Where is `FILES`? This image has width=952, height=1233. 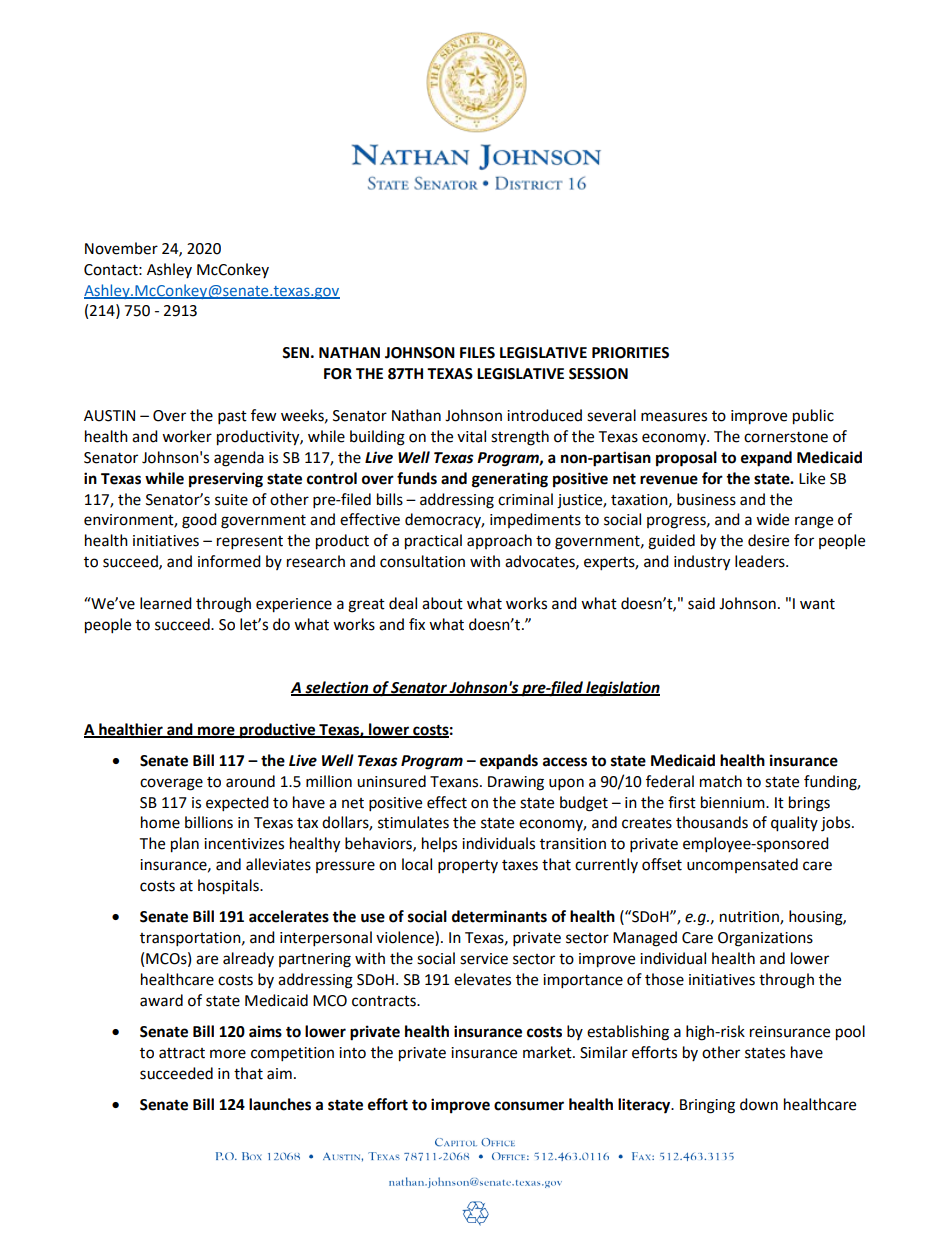 FILES is located at coordinates (477, 353).
